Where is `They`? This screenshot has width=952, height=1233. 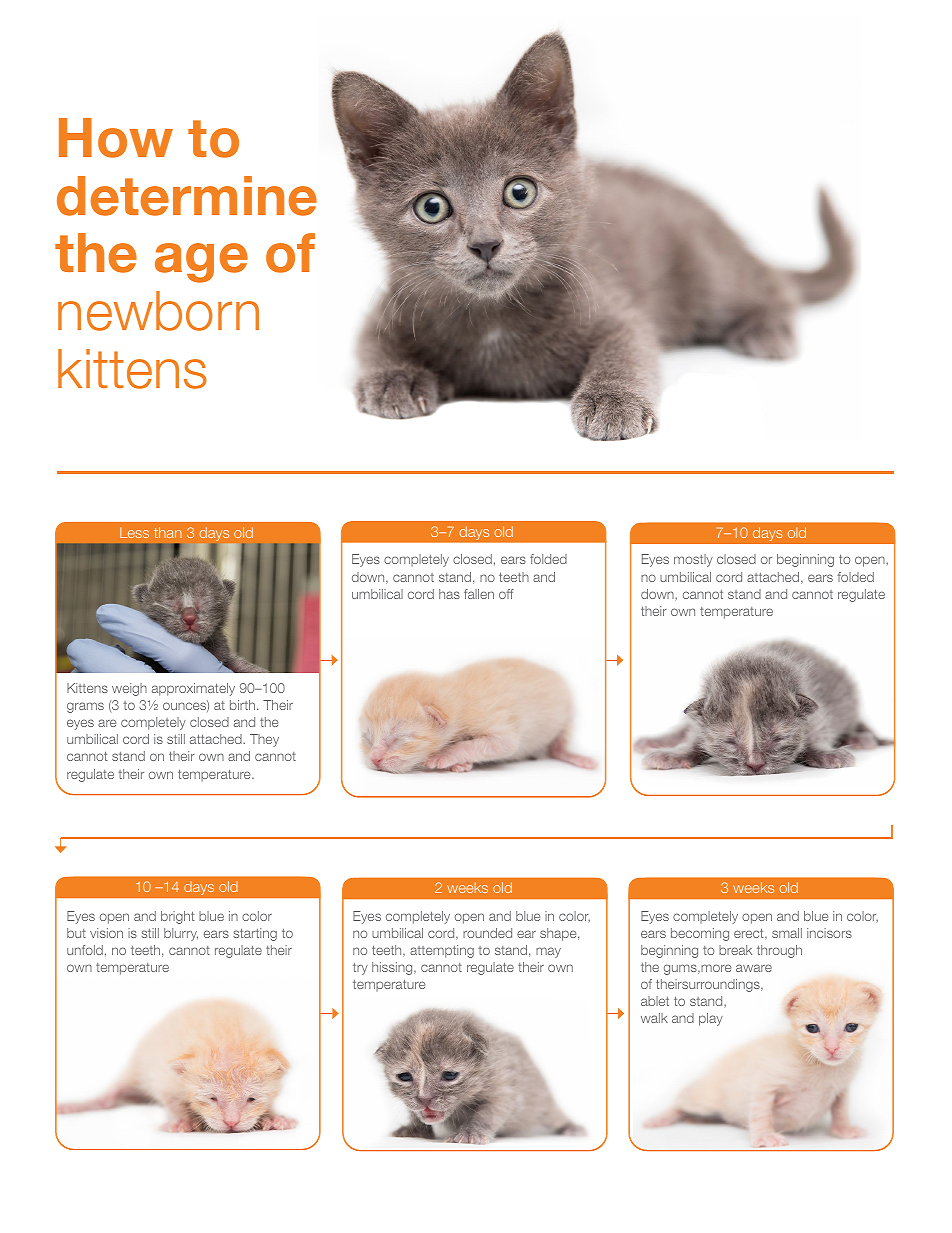 They is located at coordinates (264, 740).
